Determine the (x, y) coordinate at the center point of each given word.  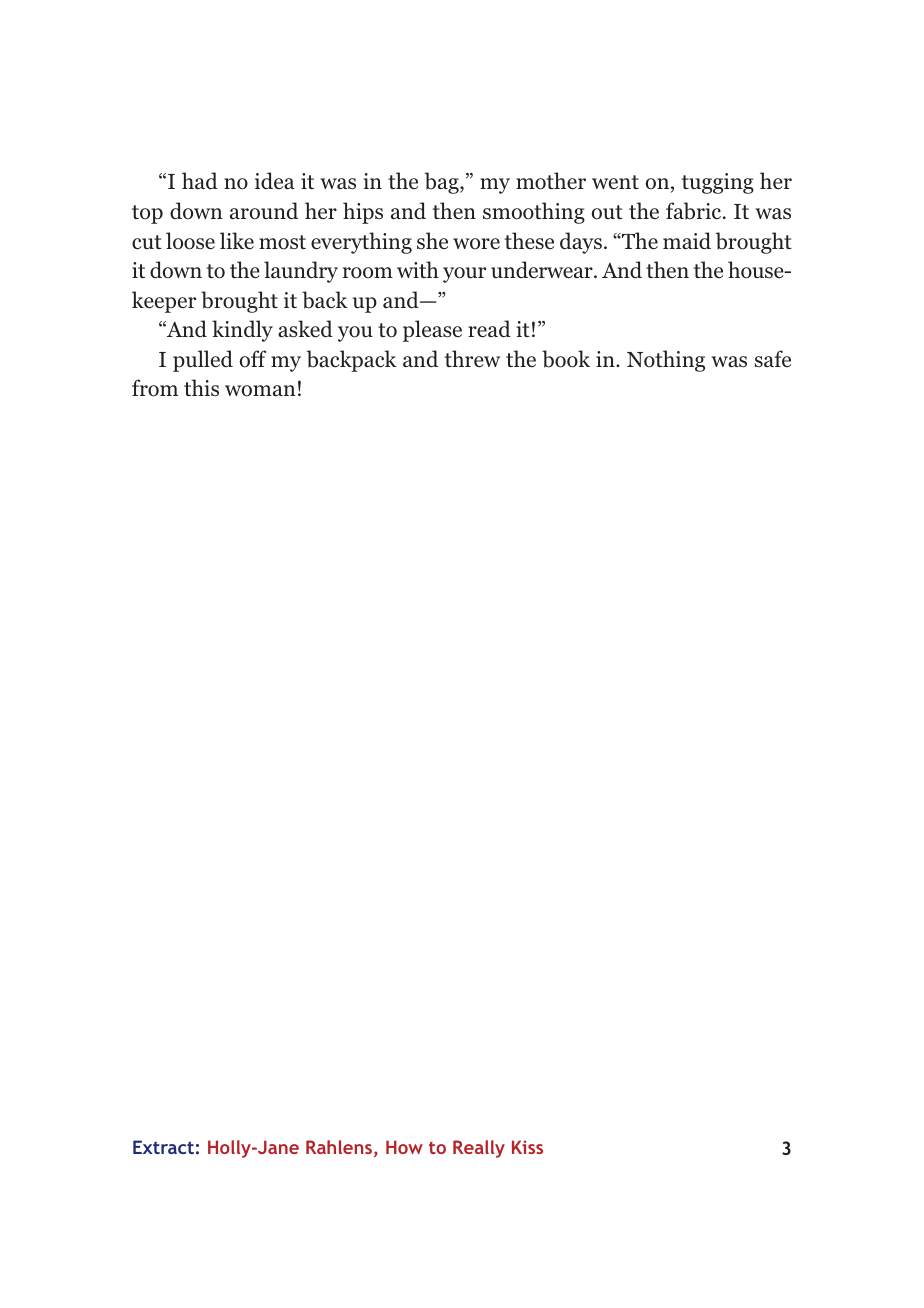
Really (479, 1149)
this (201, 388)
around (264, 211)
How (404, 1147)
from (155, 388)
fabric (695, 211)
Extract (163, 1147)
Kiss (527, 1147)
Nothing (666, 361)
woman (260, 391)
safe (773, 359)
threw (472, 359)
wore (476, 244)
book (566, 359)
